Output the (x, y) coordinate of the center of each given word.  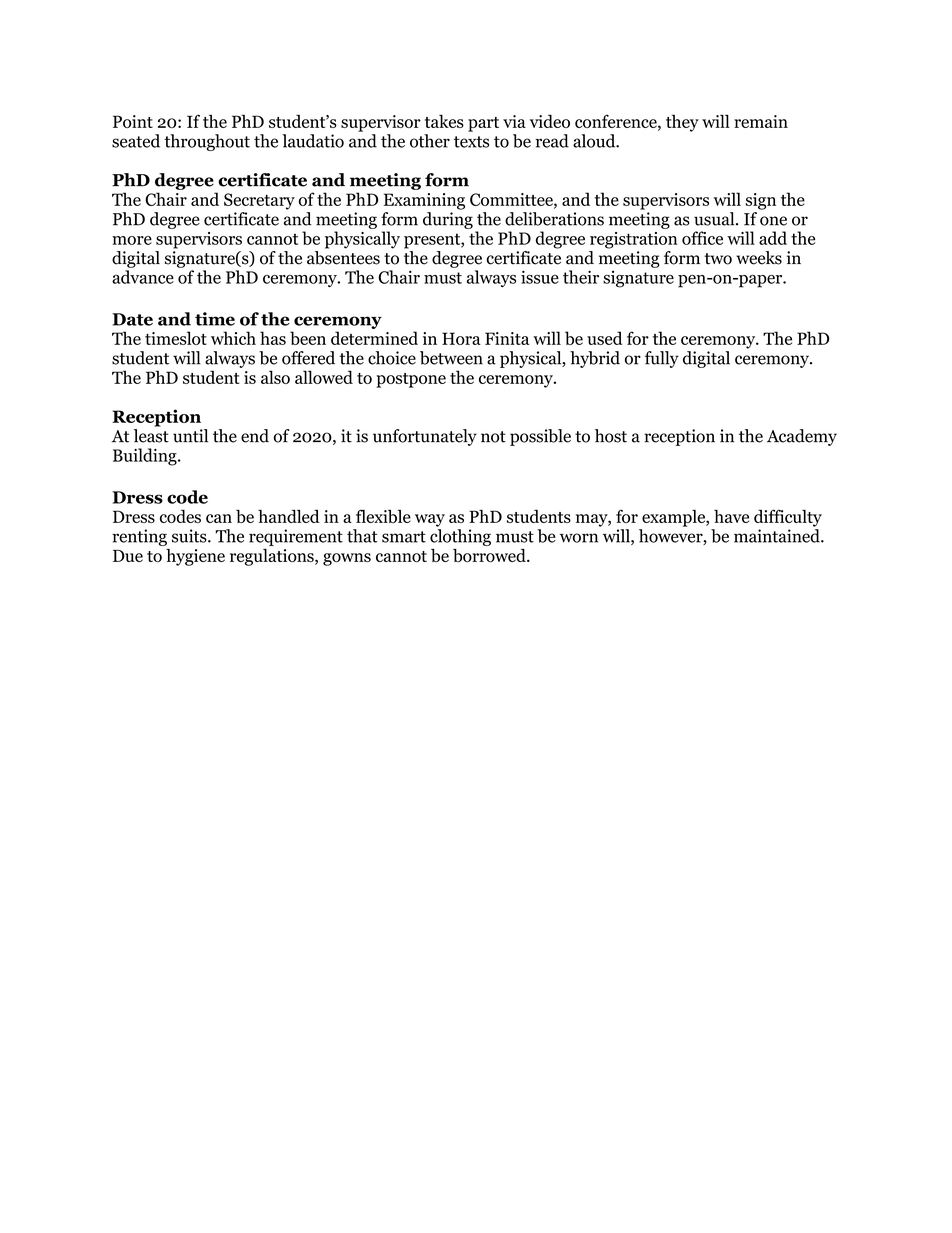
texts (471, 142)
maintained (778, 536)
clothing (460, 537)
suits (190, 536)
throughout (207, 142)
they (682, 123)
